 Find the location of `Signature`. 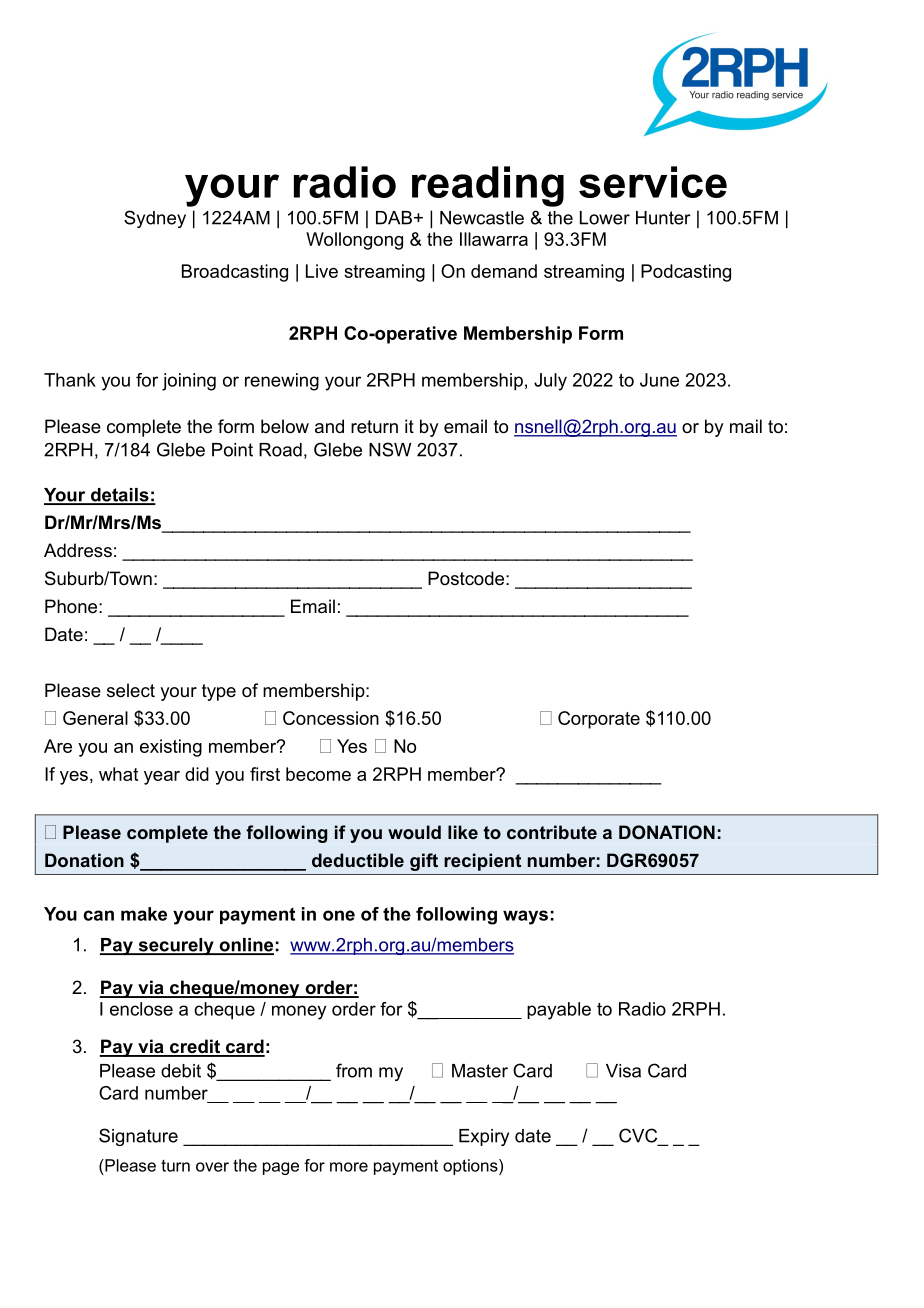

Signature is located at coordinates (138, 1137).
